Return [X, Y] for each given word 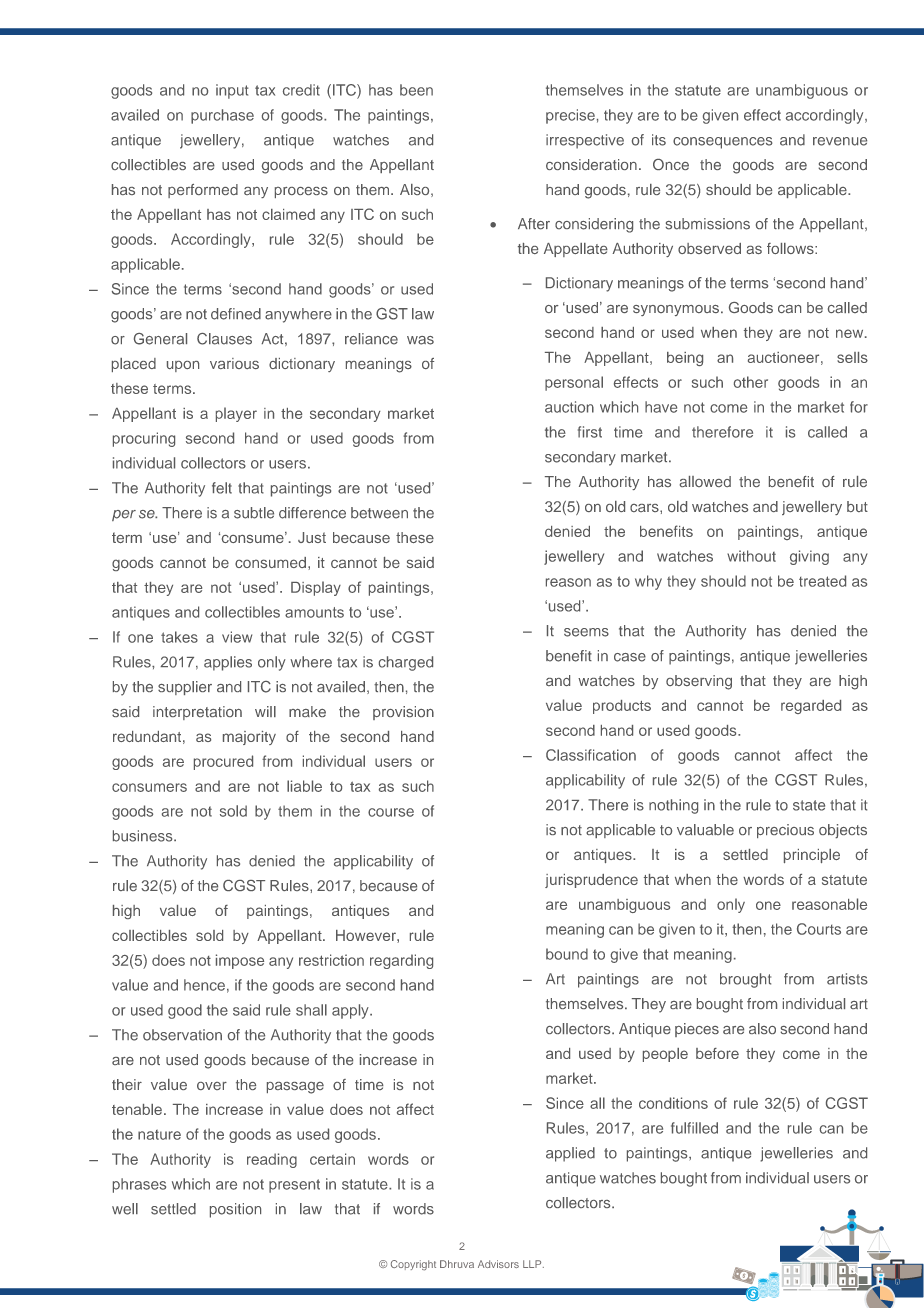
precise [570, 116]
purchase [222, 116]
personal [574, 383]
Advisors [498, 1264]
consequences [723, 143]
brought [745, 980]
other [751, 382]
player [236, 414]
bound [567, 954]
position [235, 1210]
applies [228, 663]
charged [406, 663]
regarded [811, 707]
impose [240, 961]
